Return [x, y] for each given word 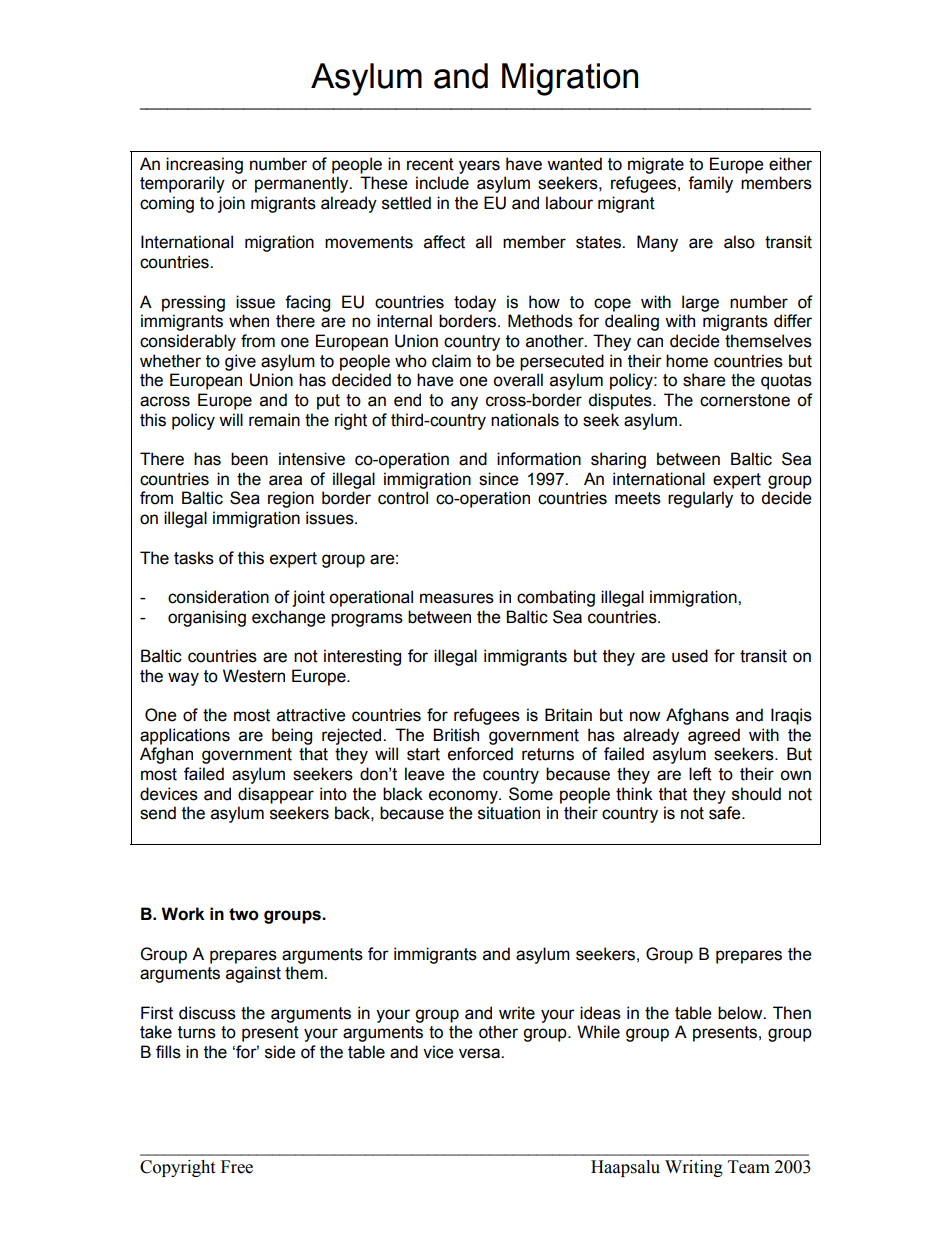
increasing [204, 165]
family [710, 184]
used [690, 656]
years [479, 167]
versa [480, 1053]
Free [237, 1167]
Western [254, 676]
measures [457, 598]
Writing [694, 1168]
